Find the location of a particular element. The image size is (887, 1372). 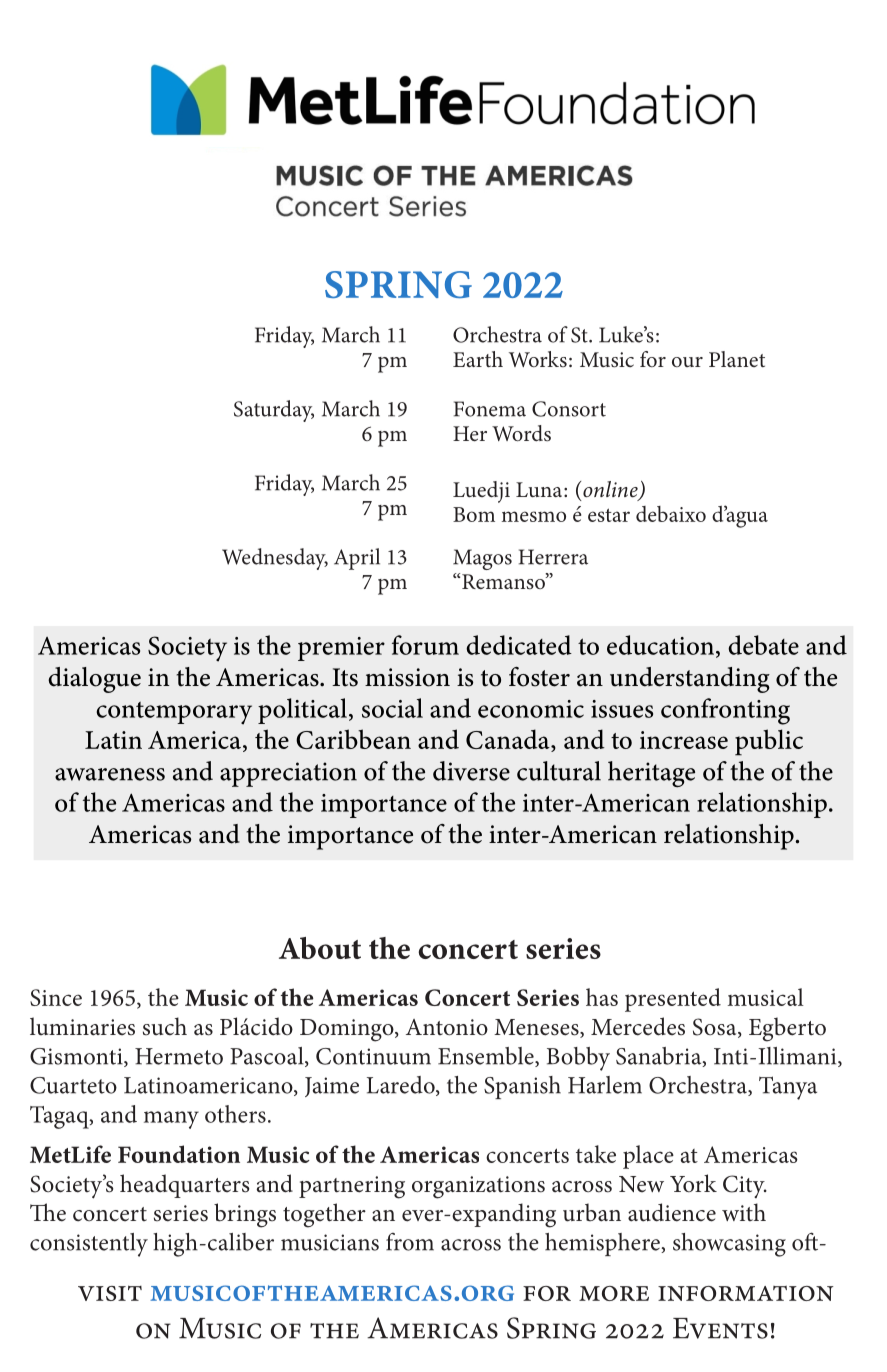

Earth is located at coordinates (478, 359).
